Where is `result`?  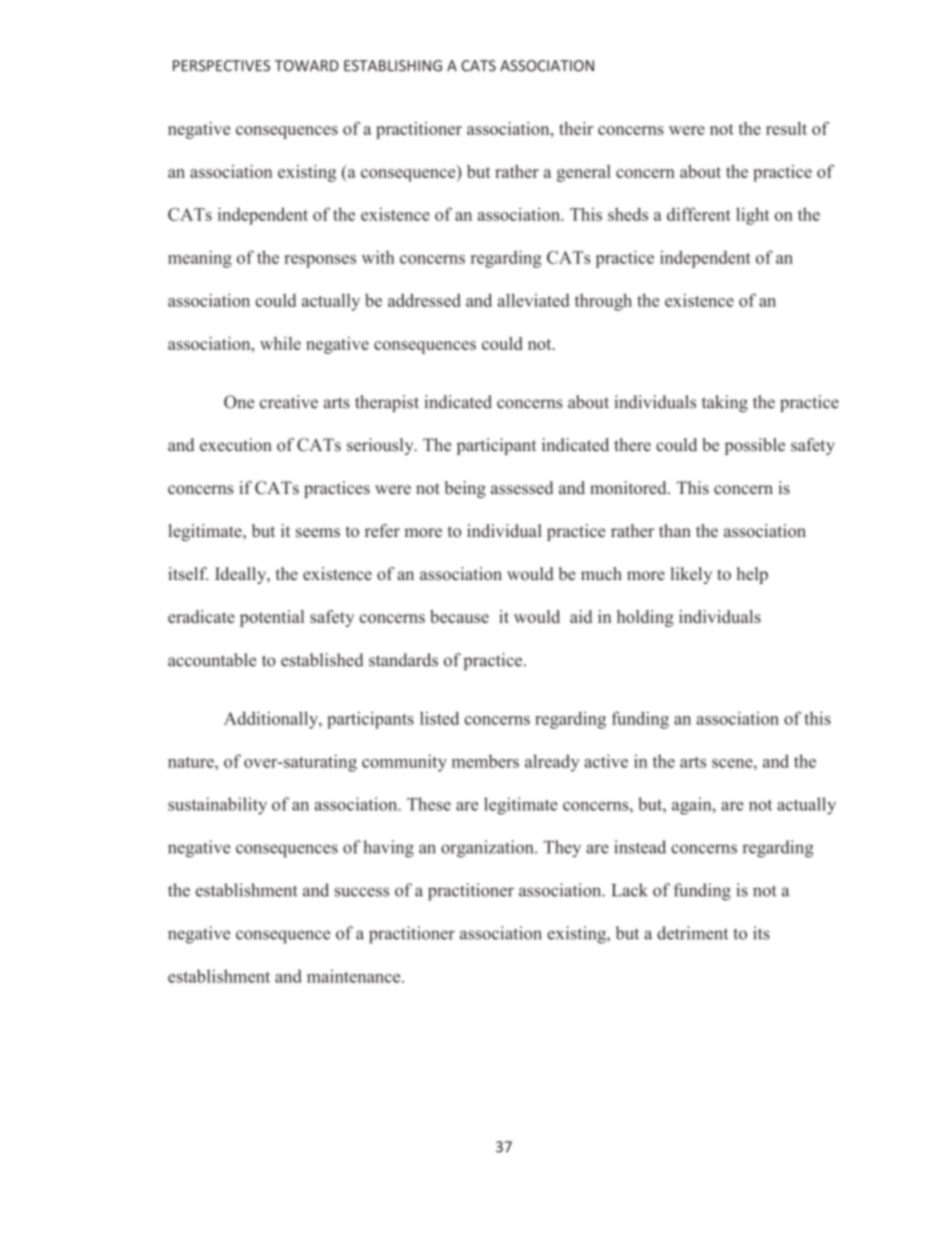 result is located at coordinates (786, 128).
